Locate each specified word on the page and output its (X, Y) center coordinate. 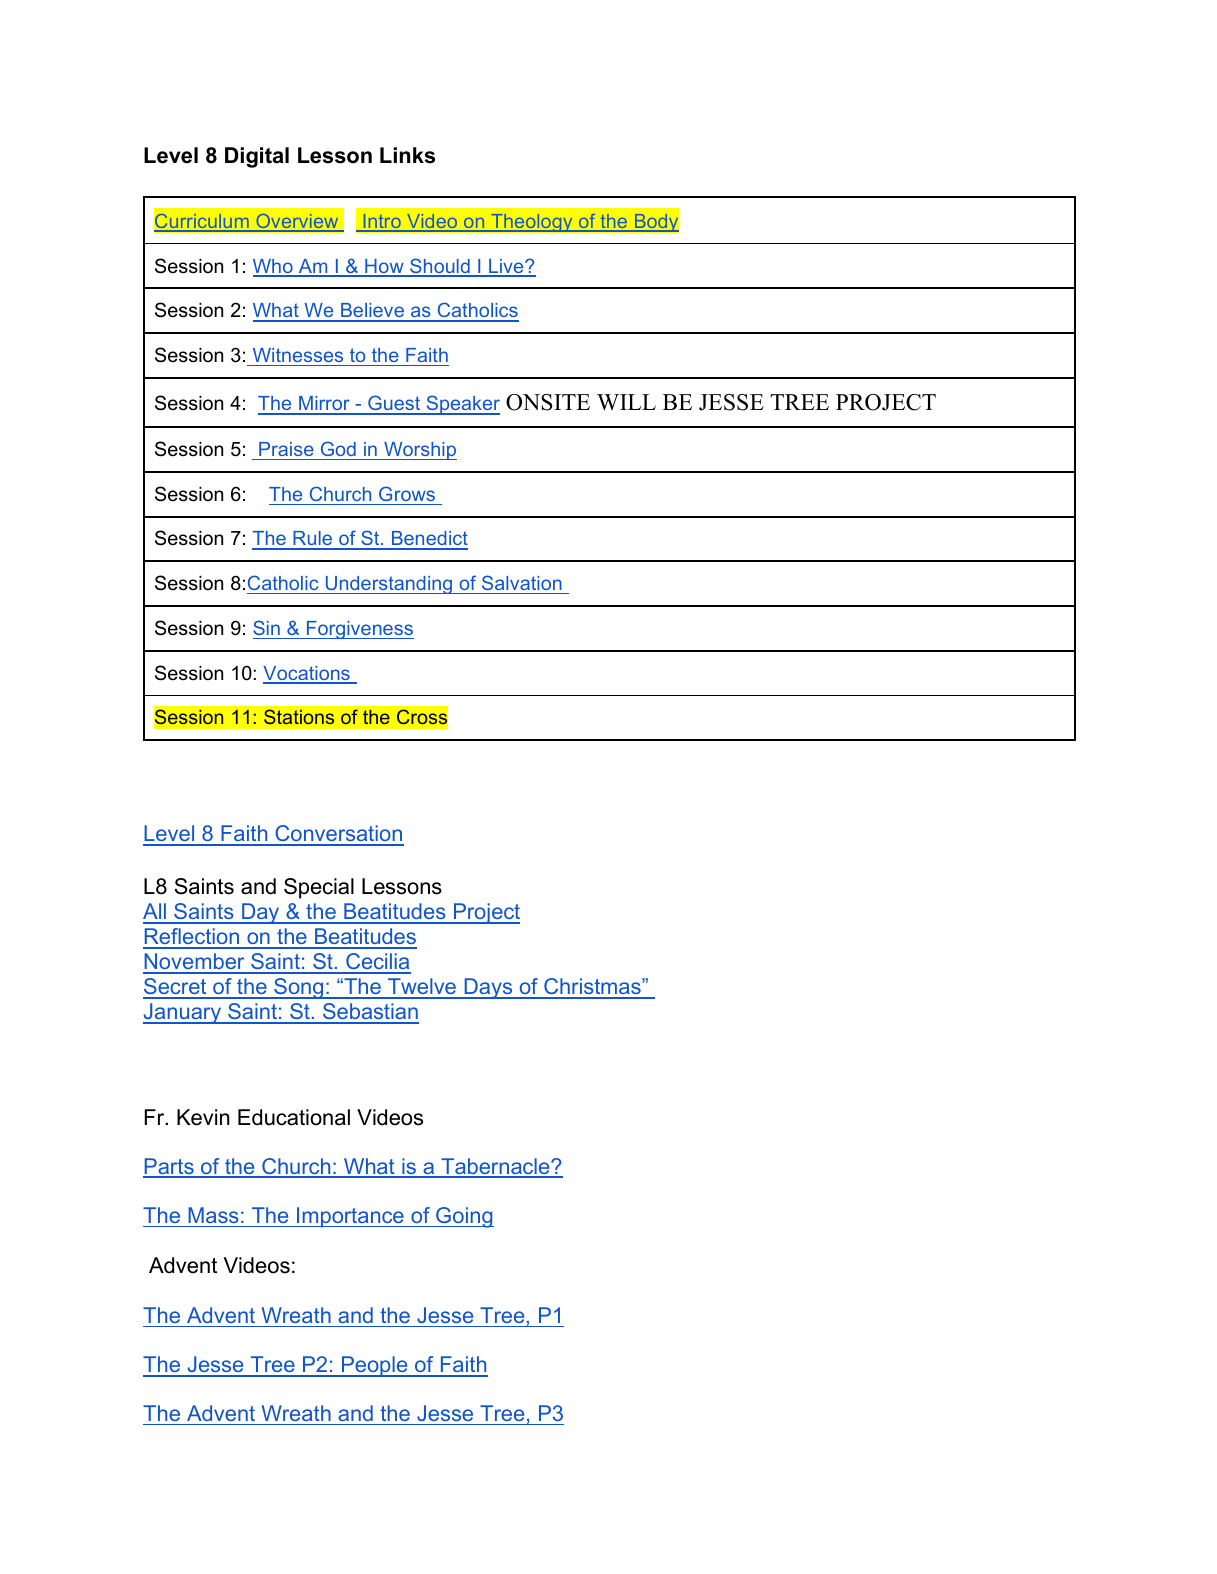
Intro (382, 222)
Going (464, 1217)
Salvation (522, 584)
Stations (299, 716)
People (375, 1366)
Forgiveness (359, 630)
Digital (257, 157)
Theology (532, 223)
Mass (213, 1215)
